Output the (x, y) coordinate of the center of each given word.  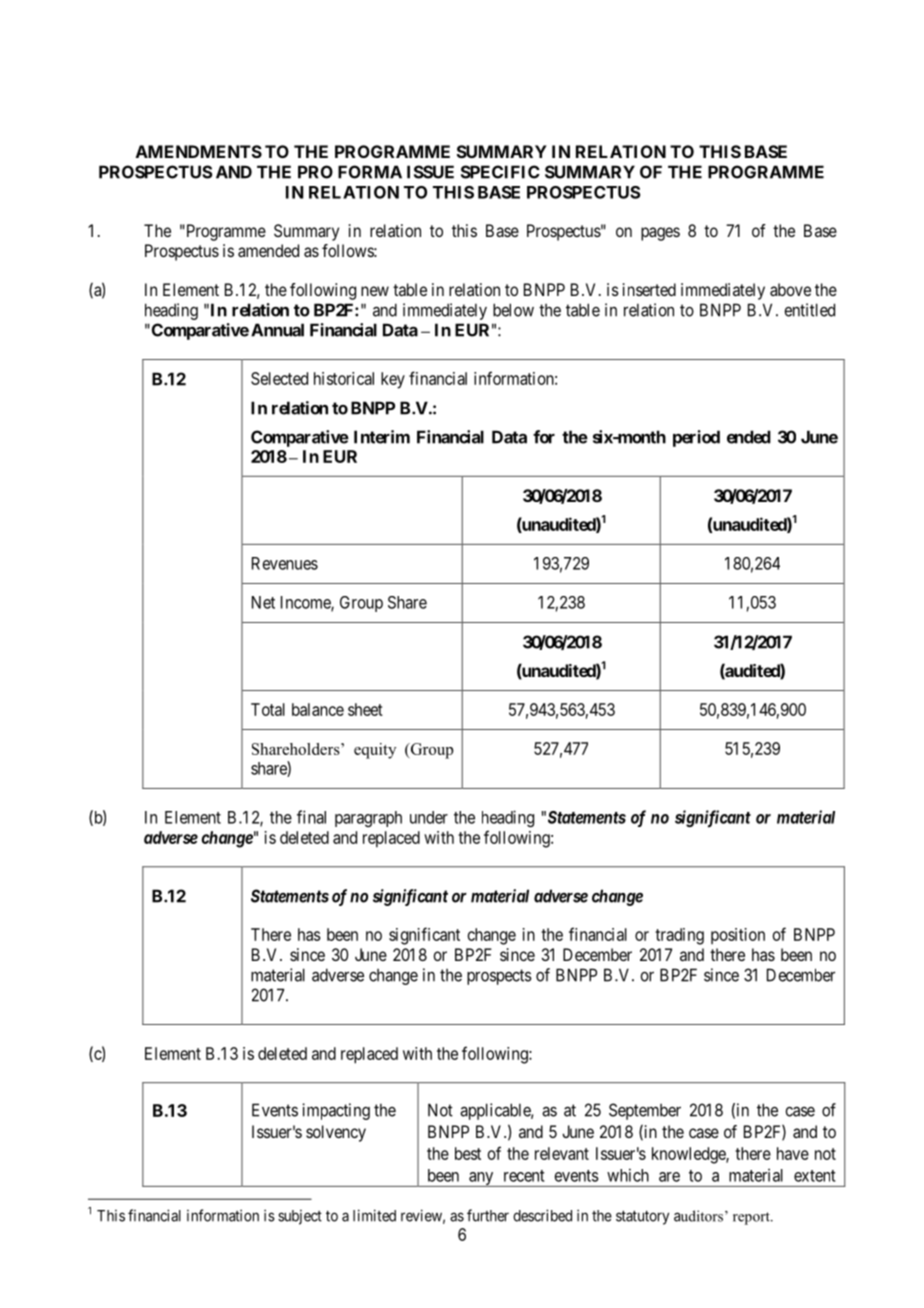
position (738, 936)
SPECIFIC (500, 172)
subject (300, 1217)
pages (660, 234)
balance (318, 709)
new (375, 291)
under (429, 817)
